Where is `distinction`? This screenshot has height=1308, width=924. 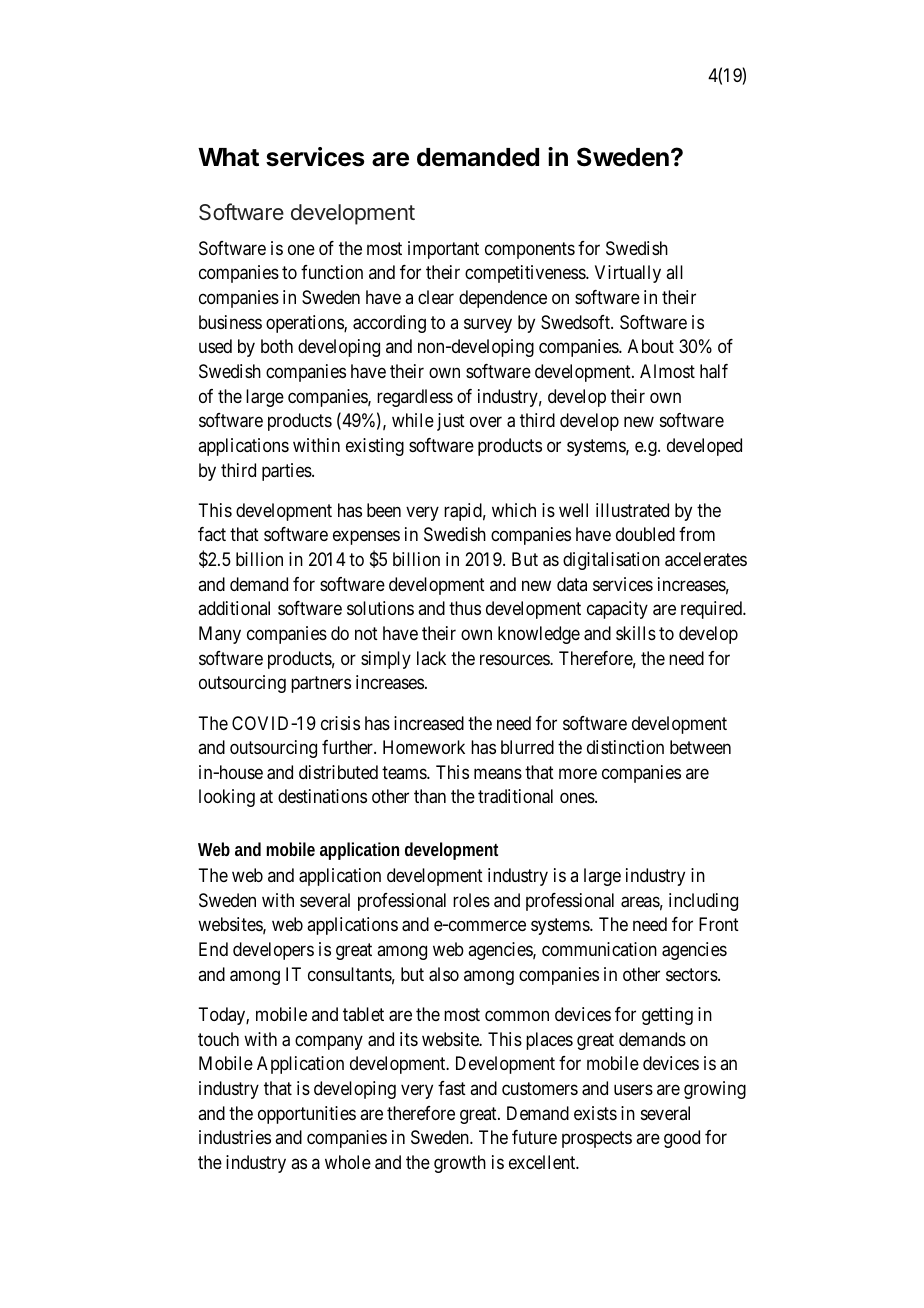 distinction is located at coordinates (625, 747).
